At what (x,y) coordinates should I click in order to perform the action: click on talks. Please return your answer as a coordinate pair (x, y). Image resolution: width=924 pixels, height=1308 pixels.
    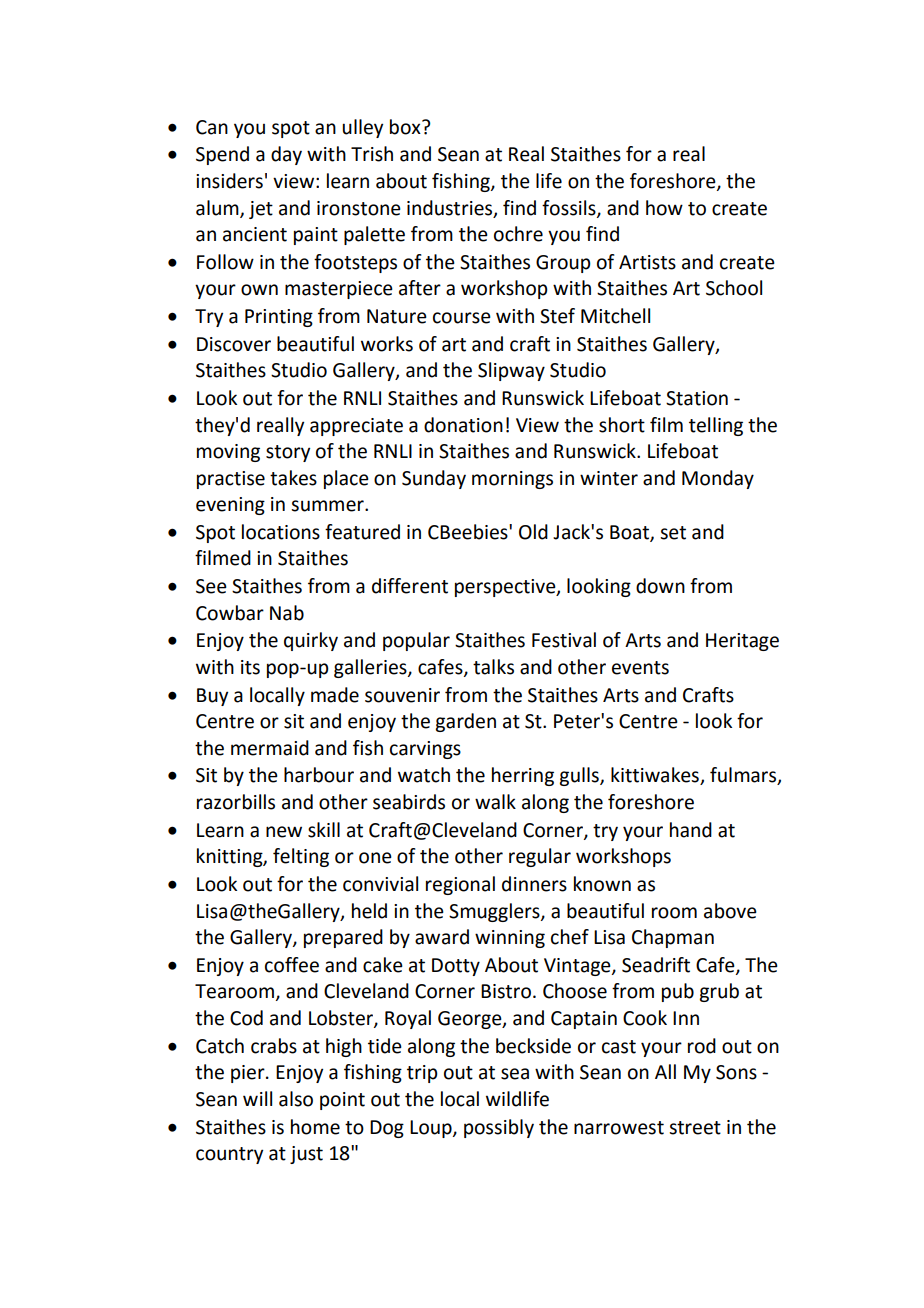
    Looking at the image, I should click on (493, 667).
